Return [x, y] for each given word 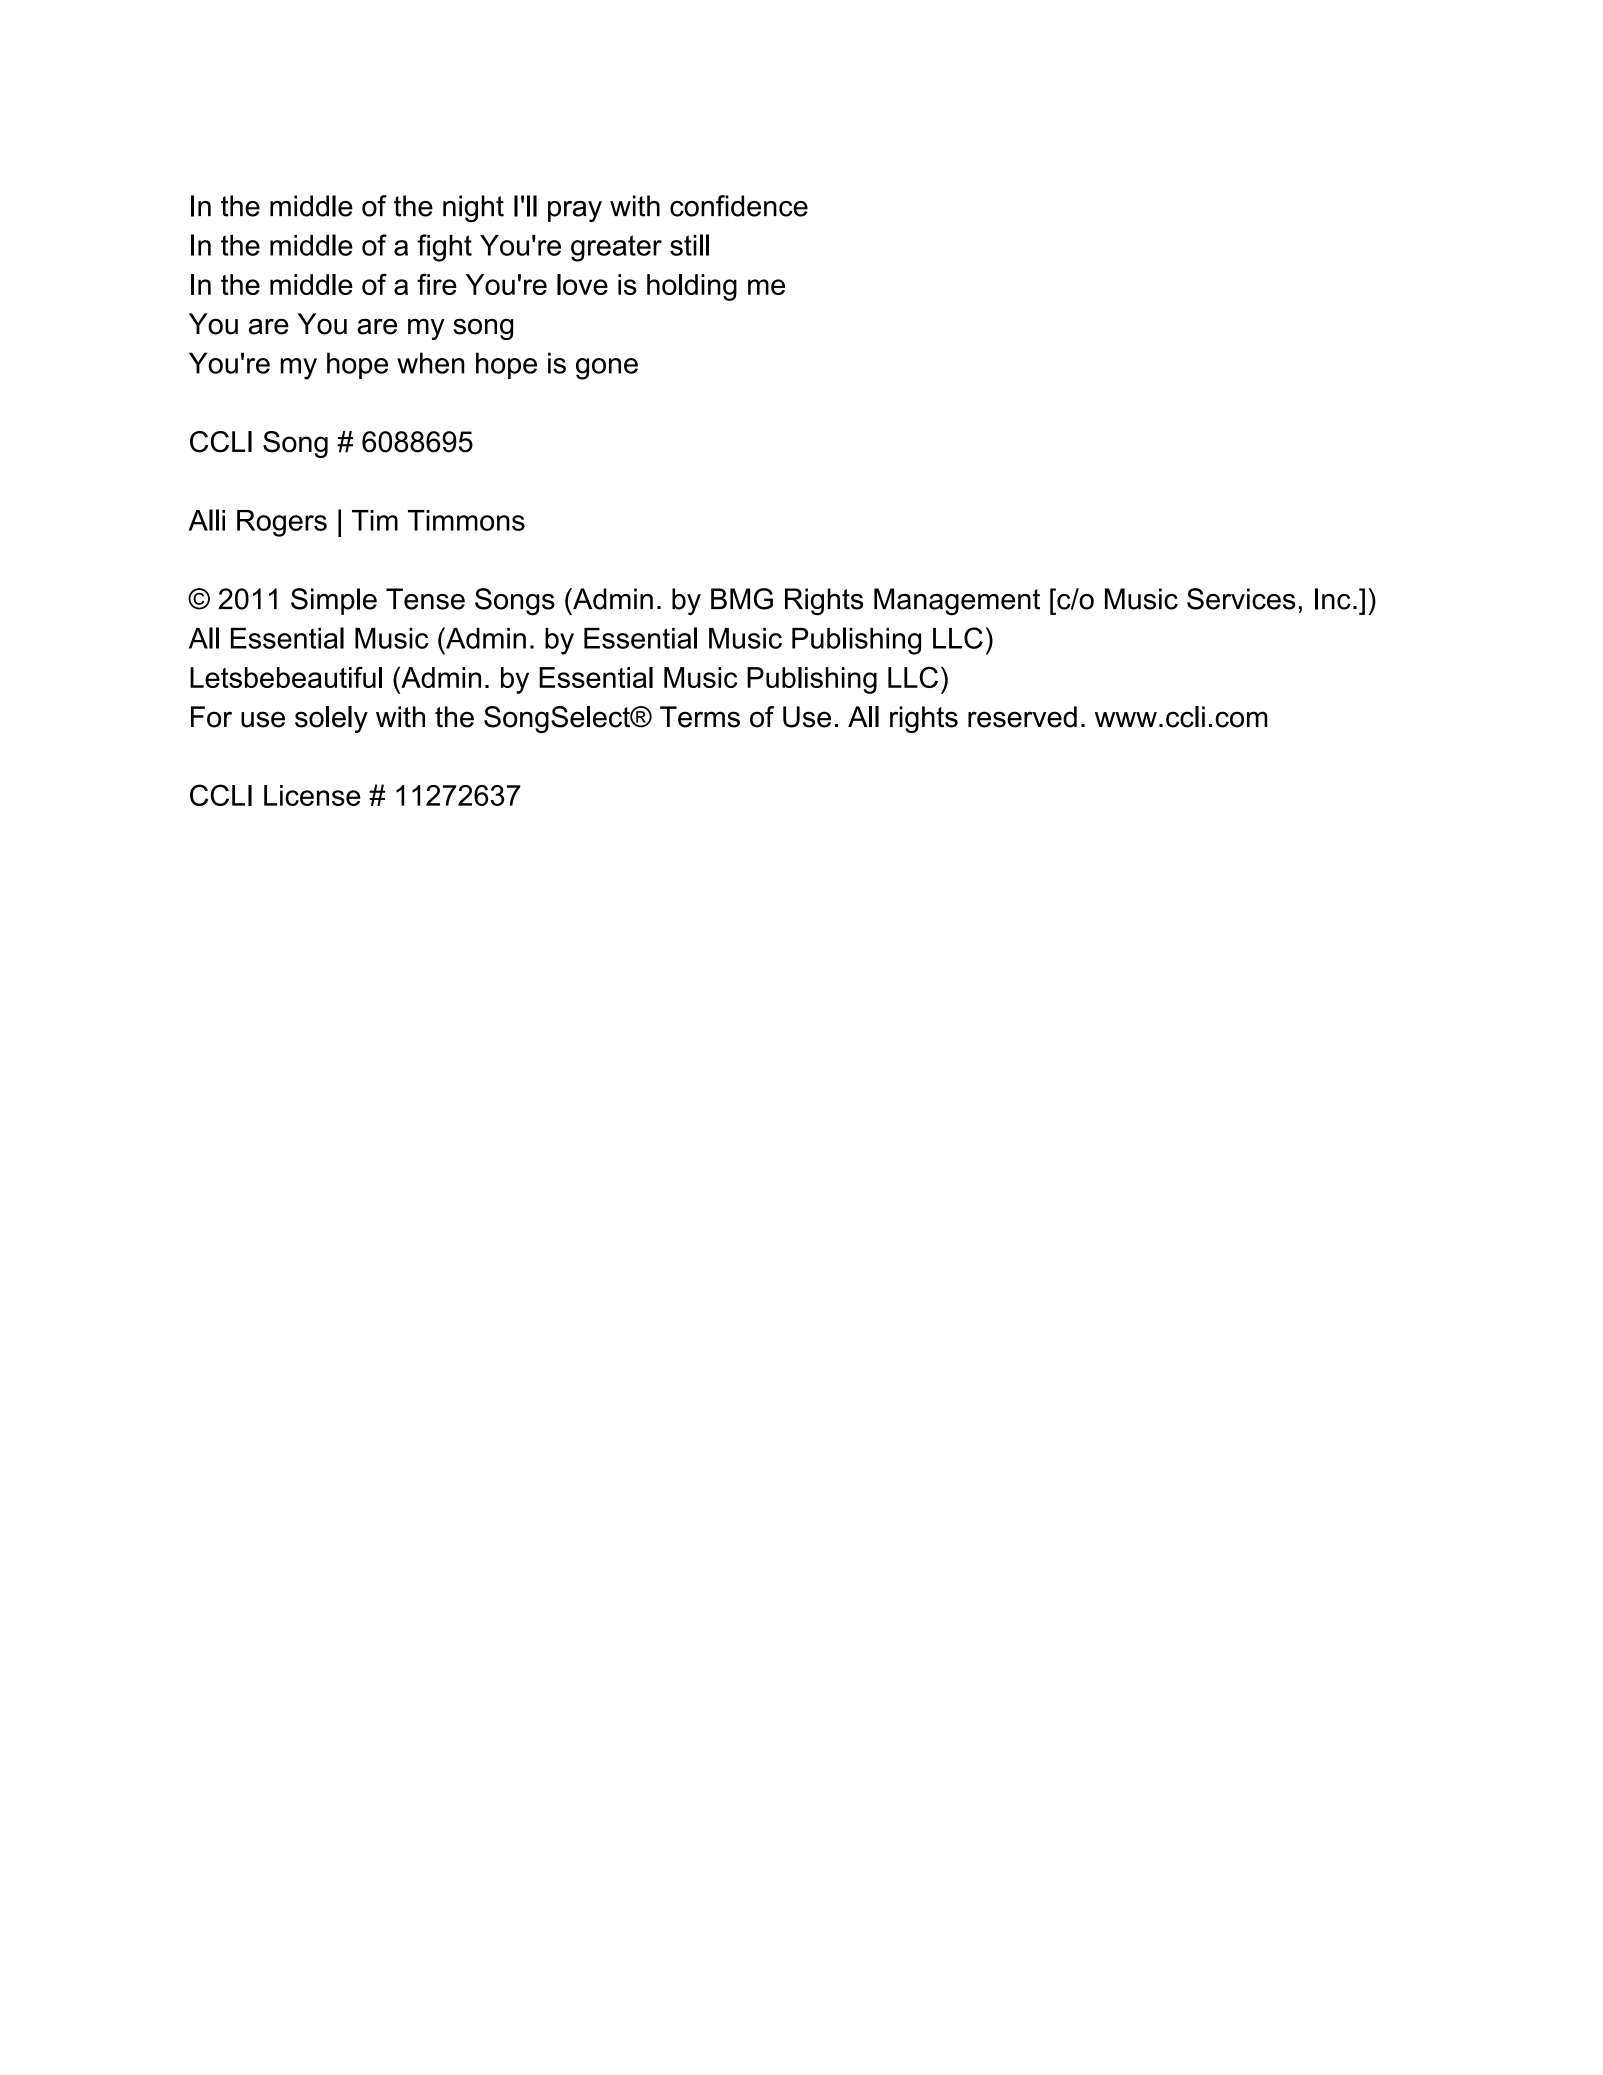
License [312, 795]
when [431, 363]
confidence [739, 206]
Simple [334, 601]
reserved [1022, 717]
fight [444, 248]
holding [692, 287]
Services [1241, 599]
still [689, 245]
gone [607, 369]
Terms [700, 717]
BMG [742, 599]
